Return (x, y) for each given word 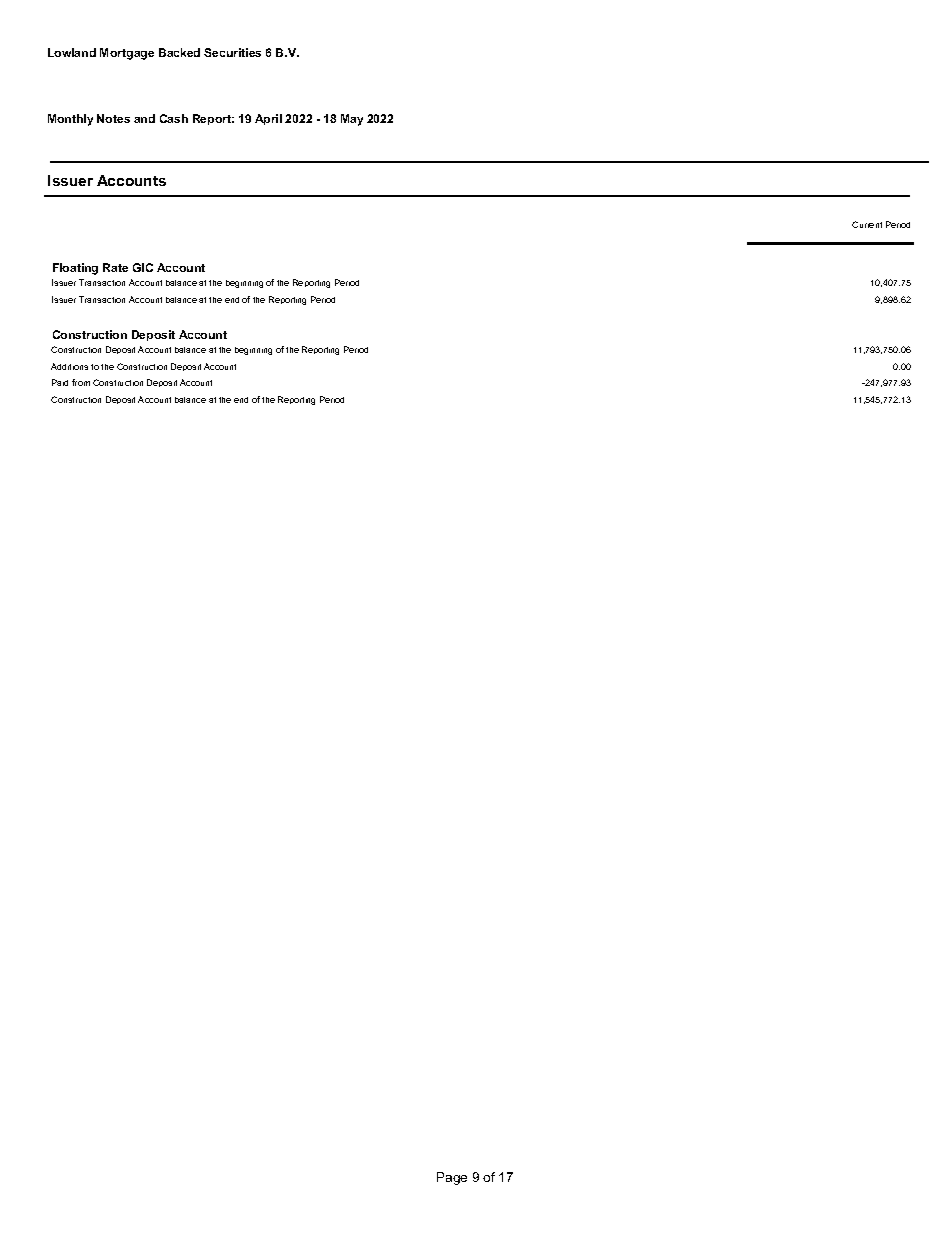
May (352, 120)
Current (867, 224)
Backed (179, 52)
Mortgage (127, 54)
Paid (60, 382)
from (81, 382)
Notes (113, 118)
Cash (174, 118)
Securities (232, 52)
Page (452, 1178)
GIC (143, 267)
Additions (69, 366)
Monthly (70, 120)
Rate (115, 267)
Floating (75, 269)
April (268, 119)
